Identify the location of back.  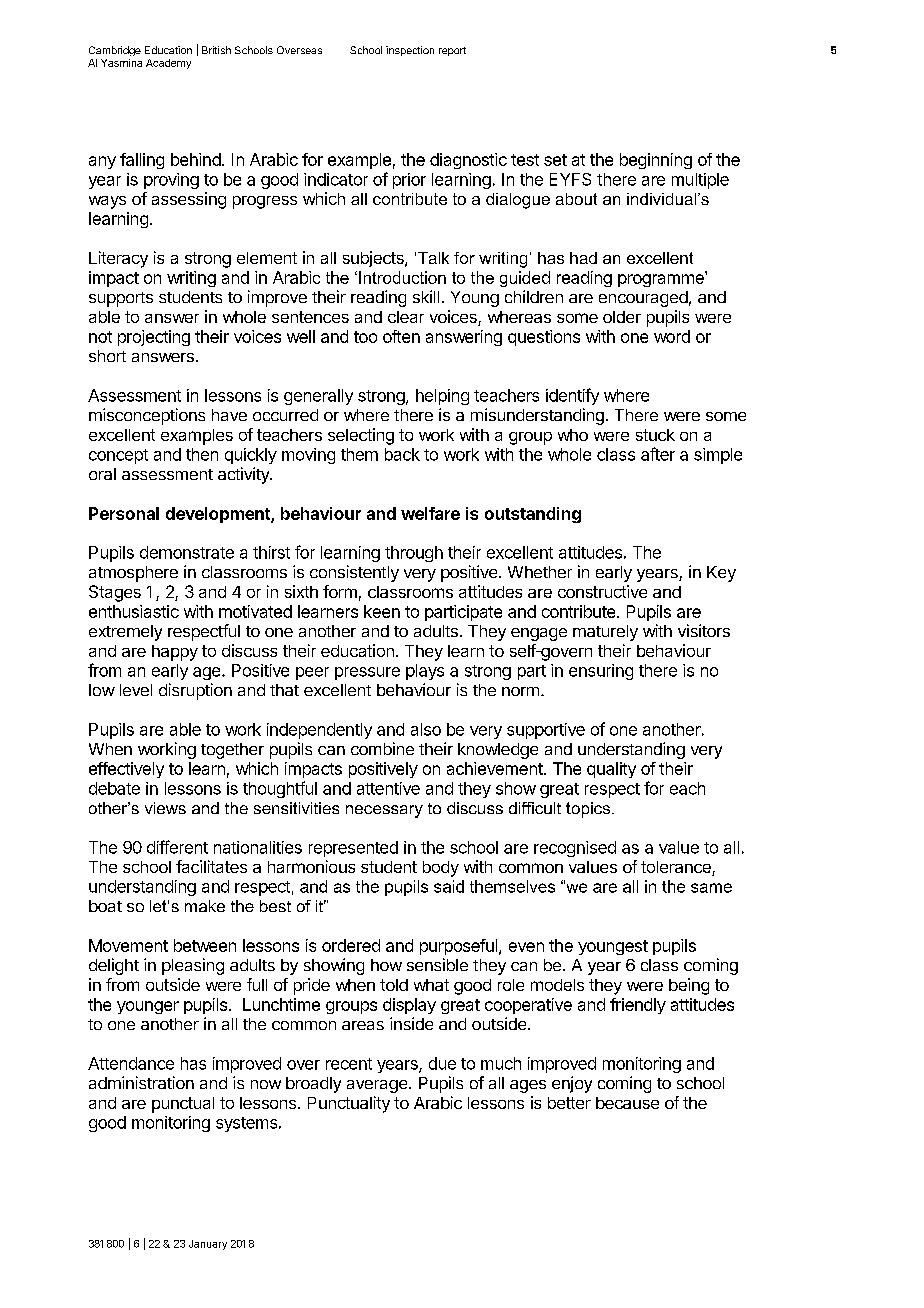
(402, 454).
